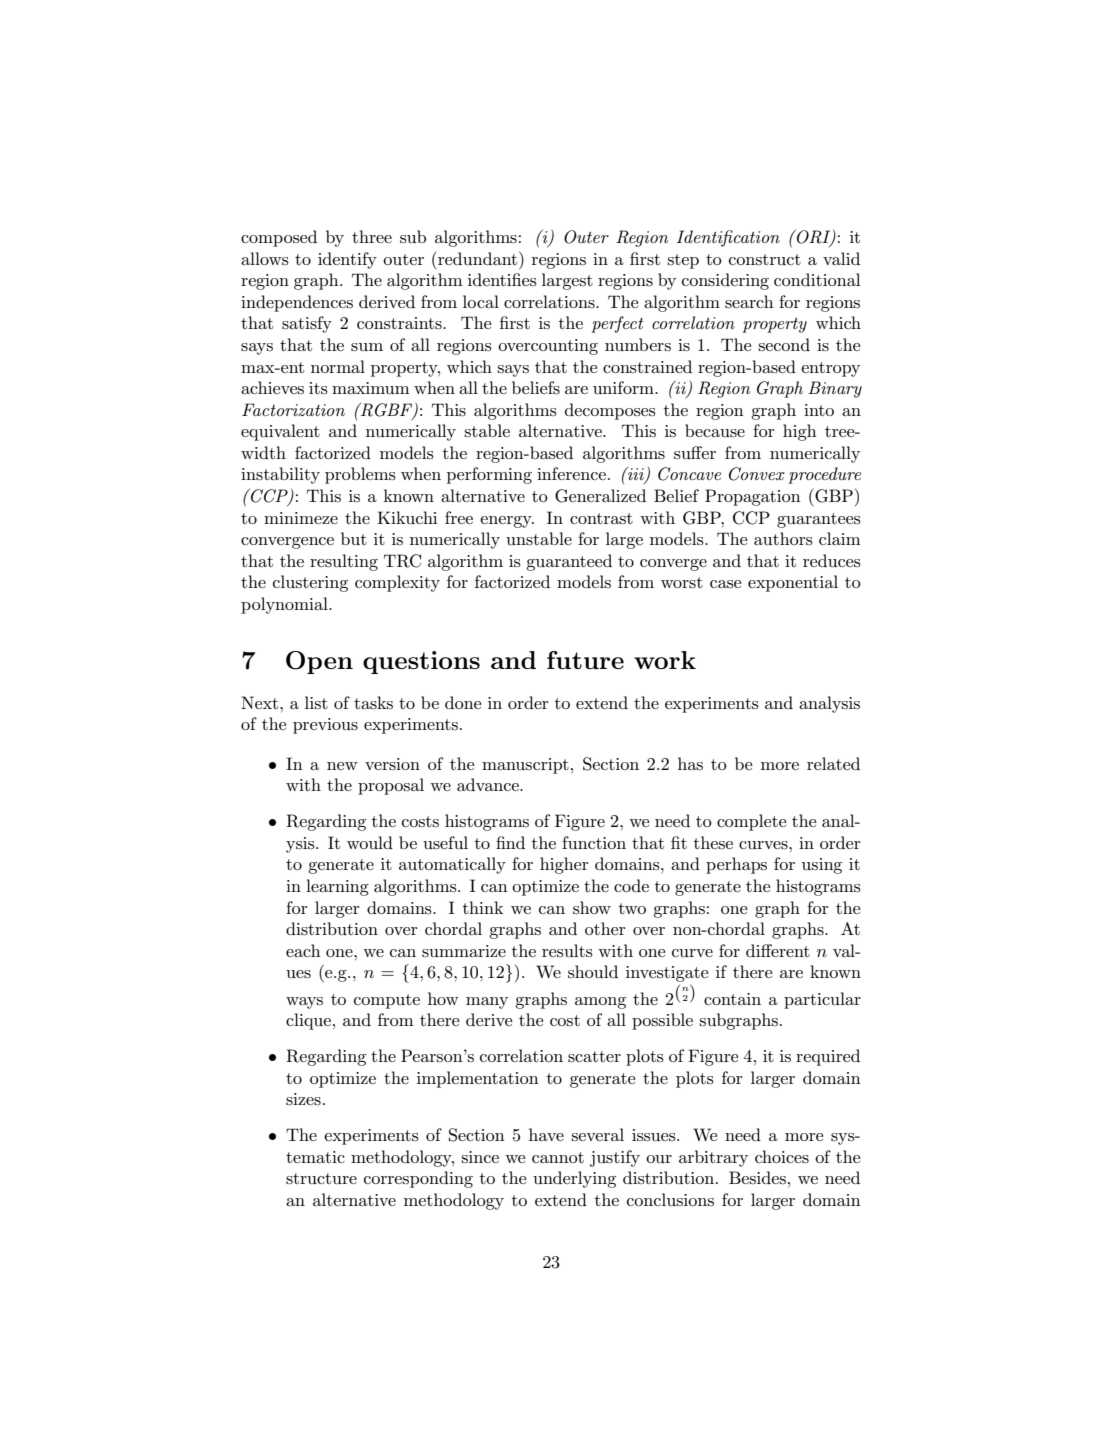  Describe the element at coordinates (360, 475) in the screenshot. I see `problems` at that location.
